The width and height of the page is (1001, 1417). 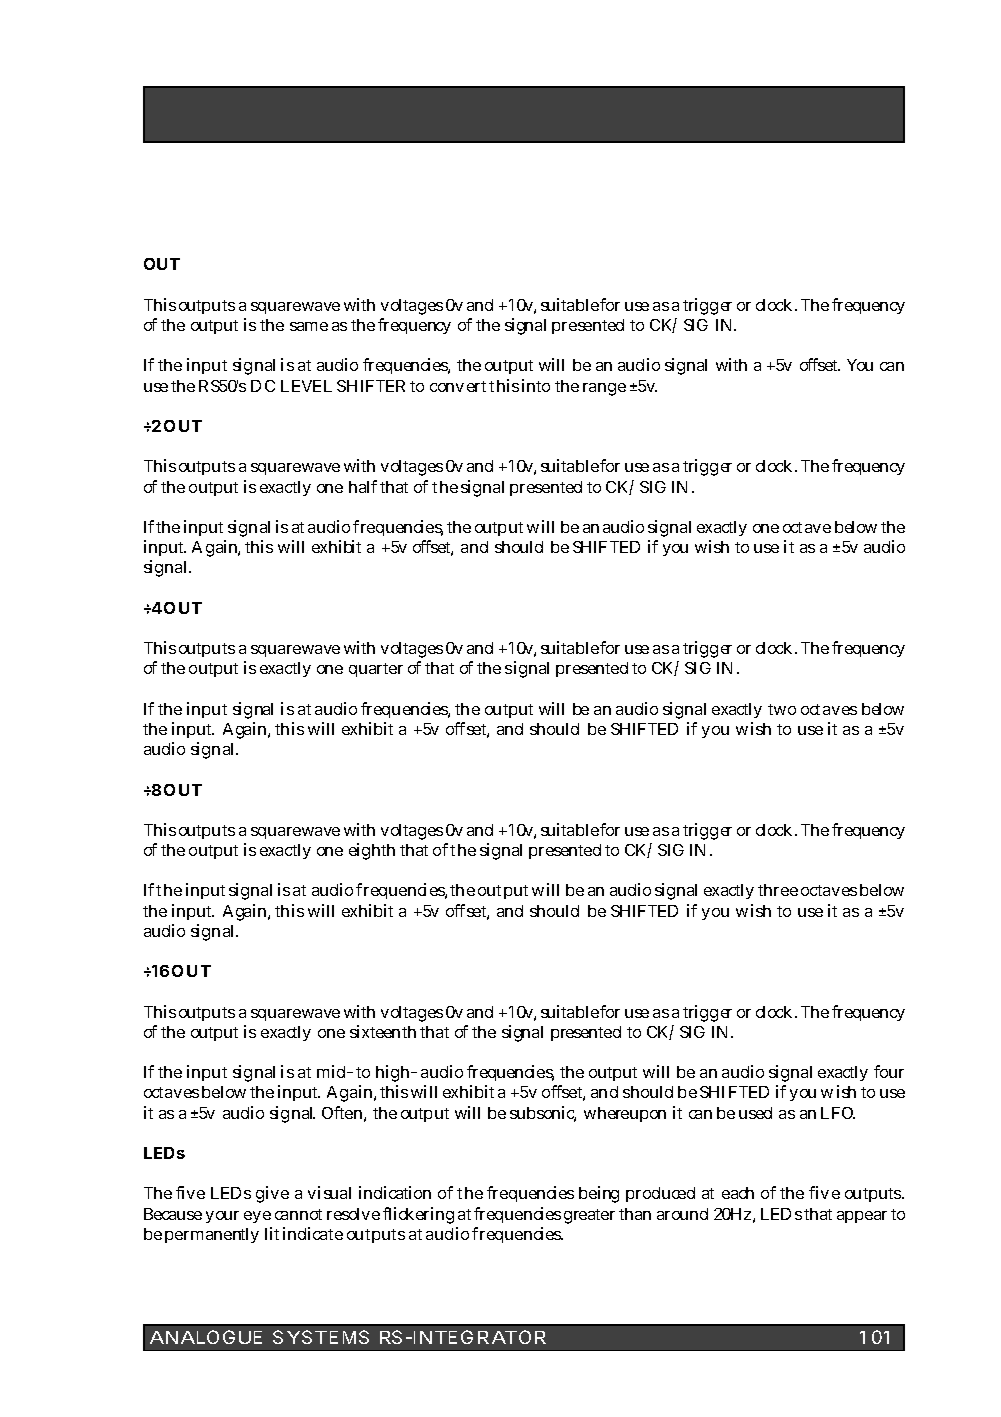 What do you see at coordinates (321, 1337) in the page?
I see `SYSTEMS` at bounding box center [321, 1337].
